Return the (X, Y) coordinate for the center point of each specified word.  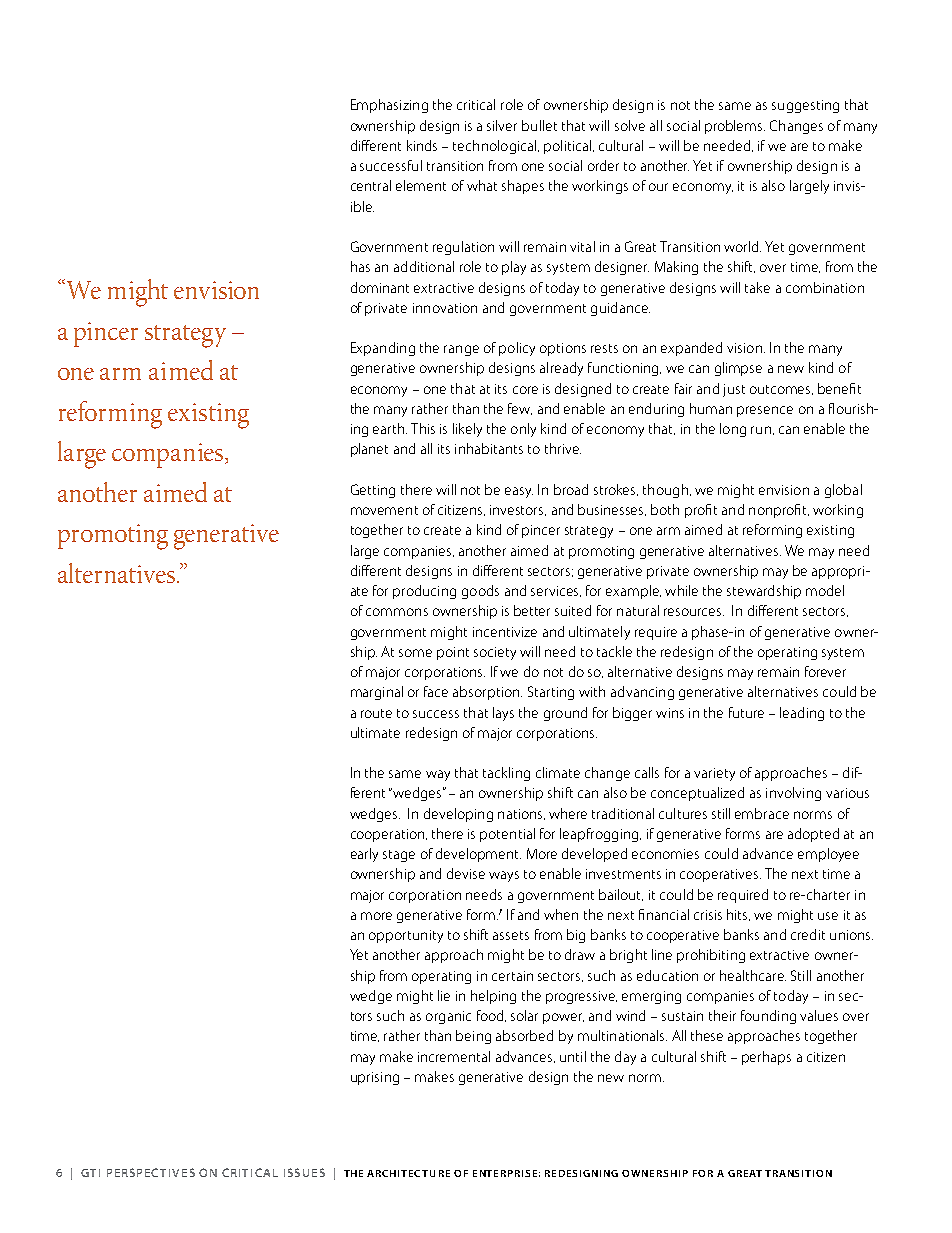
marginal (377, 693)
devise (466, 873)
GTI (90, 1173)
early (364, 855)
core (525, 390)
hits (738, 915)
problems (735, 127)
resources (694, 612)
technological (496, 147)
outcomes (781, 390)
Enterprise (505, 1173)
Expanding (383, 349)
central (371, 185)
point (453, 653)
